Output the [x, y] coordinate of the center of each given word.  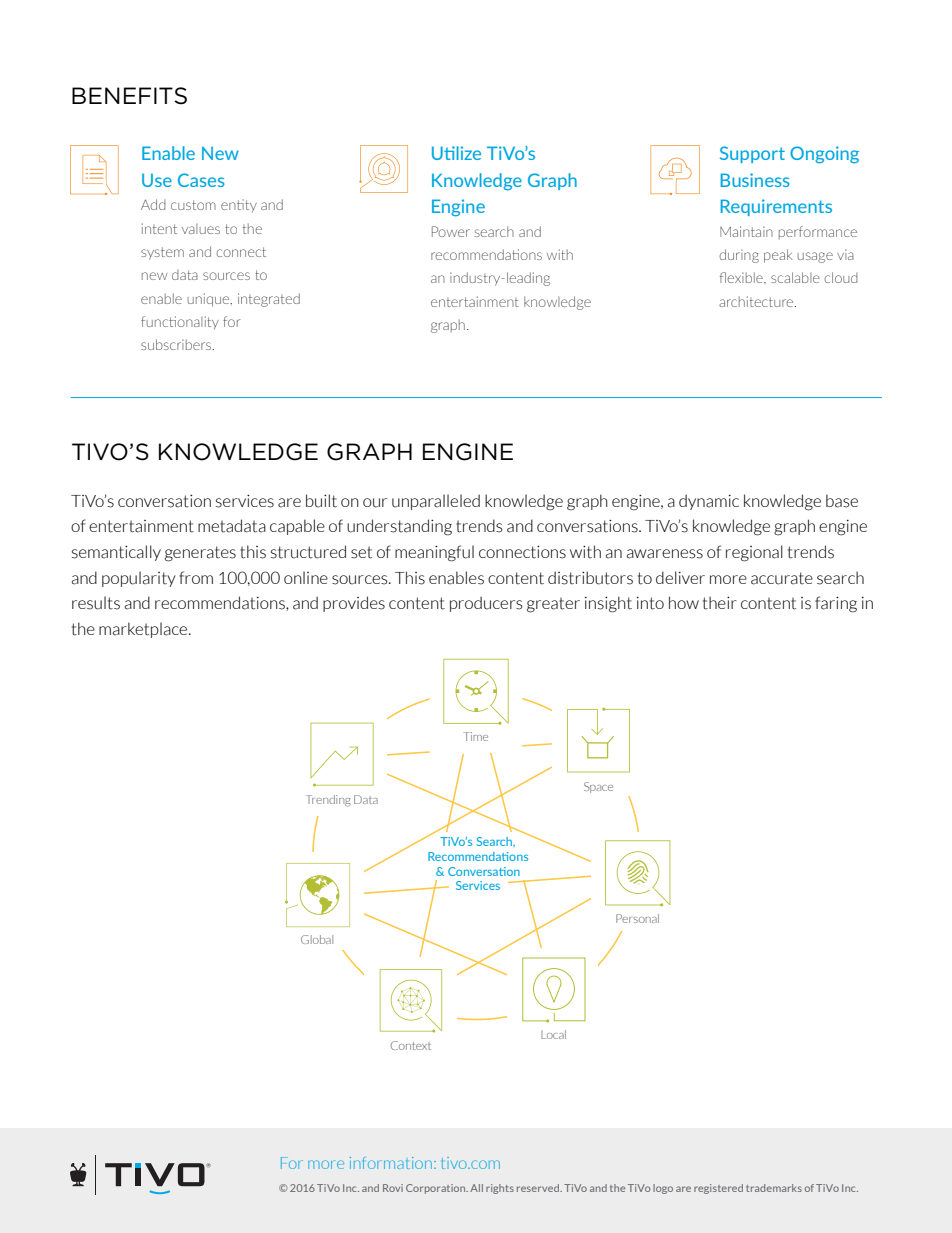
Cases [201, 180]
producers [486, 604]
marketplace [144, 630]
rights [500, 1189]
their [720, 603]
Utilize [456, 153]
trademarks [774, 1188]
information [391, 1163]
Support [752, 154]
